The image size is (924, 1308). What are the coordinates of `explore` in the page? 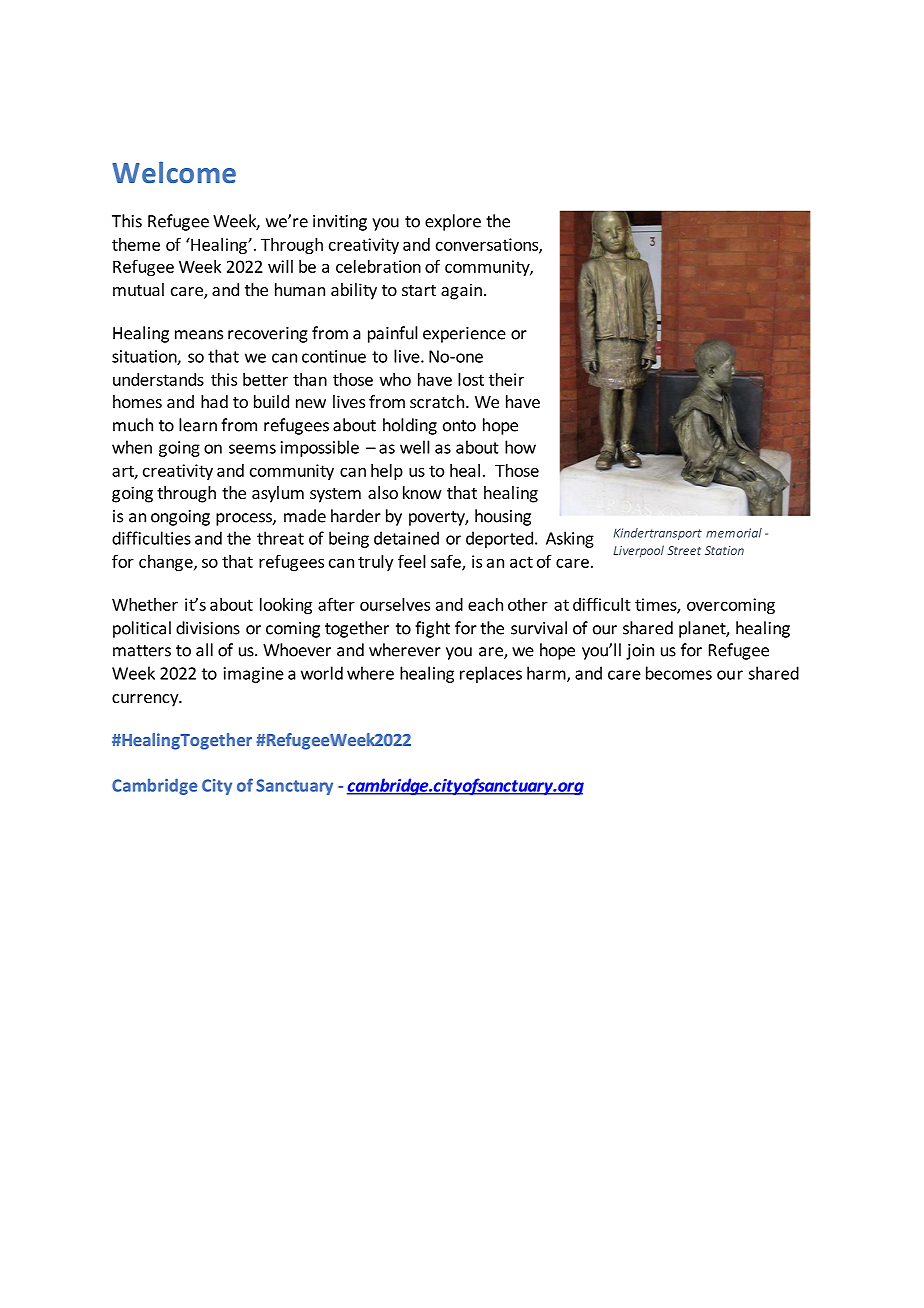 It's located at (453, 222).
